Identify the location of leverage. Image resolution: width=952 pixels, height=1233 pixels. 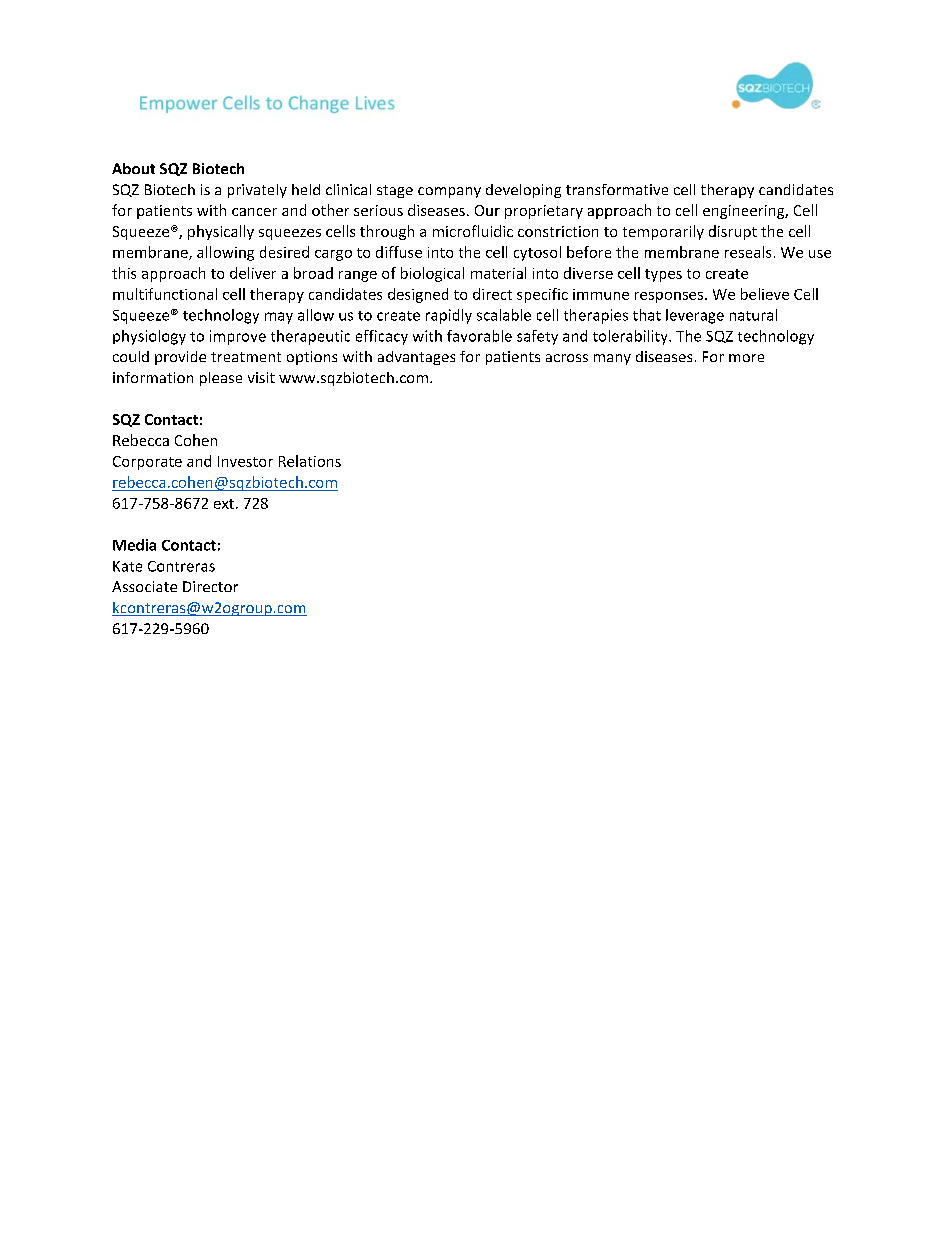
(695, 316).
